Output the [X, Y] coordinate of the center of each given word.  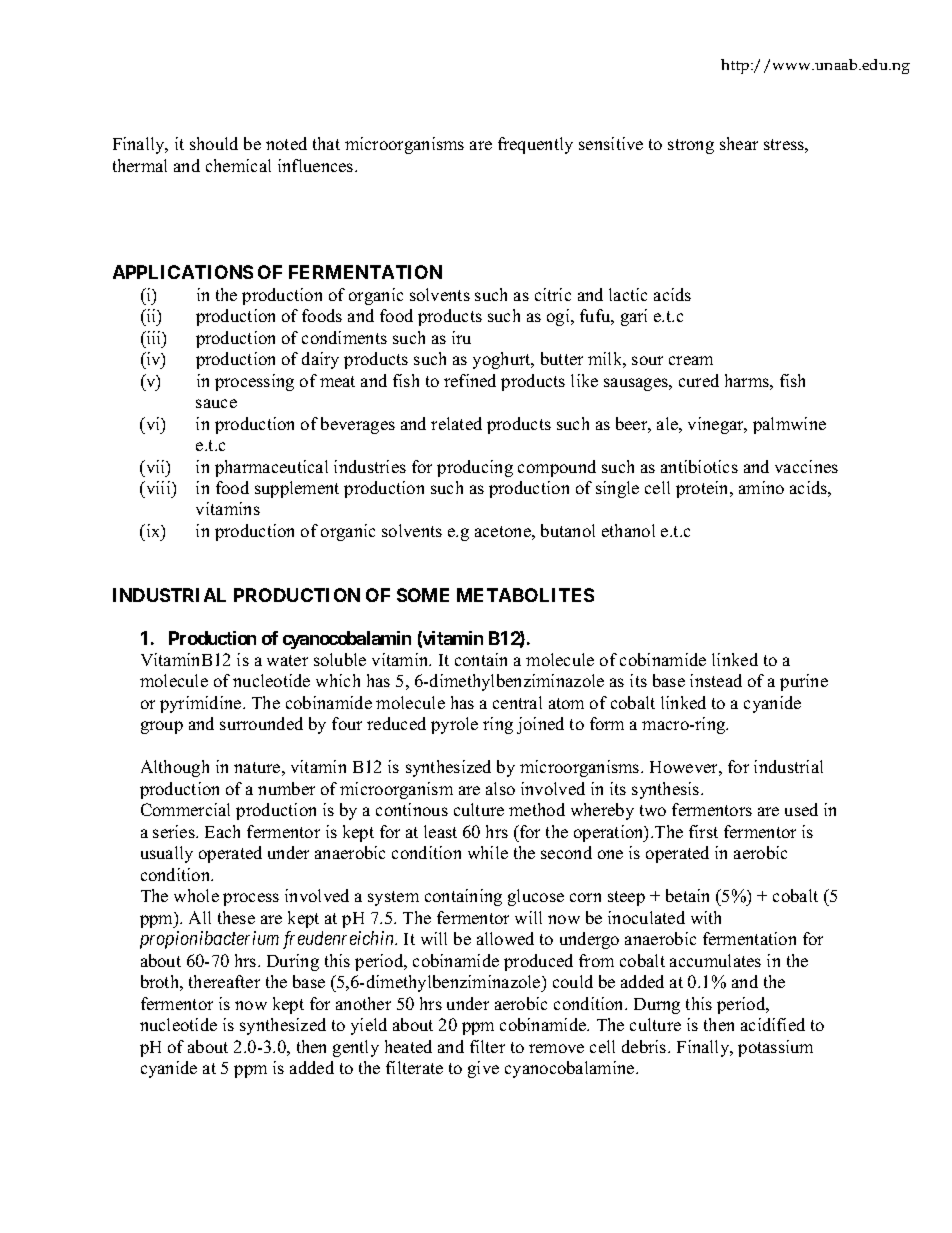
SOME [423, 595]
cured [699, 380]
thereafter [224, 981]
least [440, 831]
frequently [535, 145]
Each [222, 831]
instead [716, 680]
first [703, 831]
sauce [216, 403]
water [287, 660]
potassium [775, 1048]
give [483, 1069]
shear [739, 143]
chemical [238, 165]
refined [470, 380]
